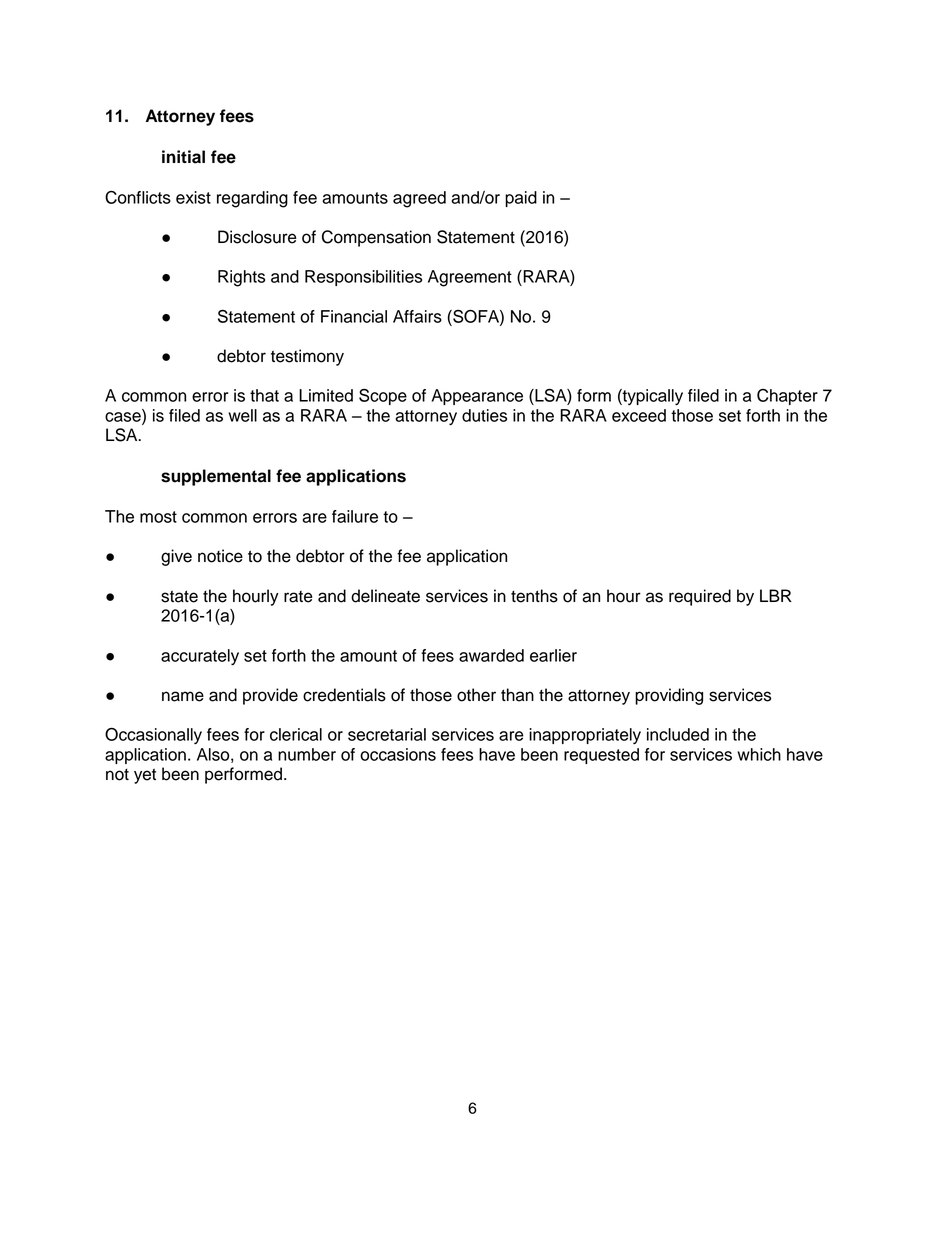 Image resolution: width=952 pixels, height=1233 pixels. I want to click on agreed, so click(419, 199).
